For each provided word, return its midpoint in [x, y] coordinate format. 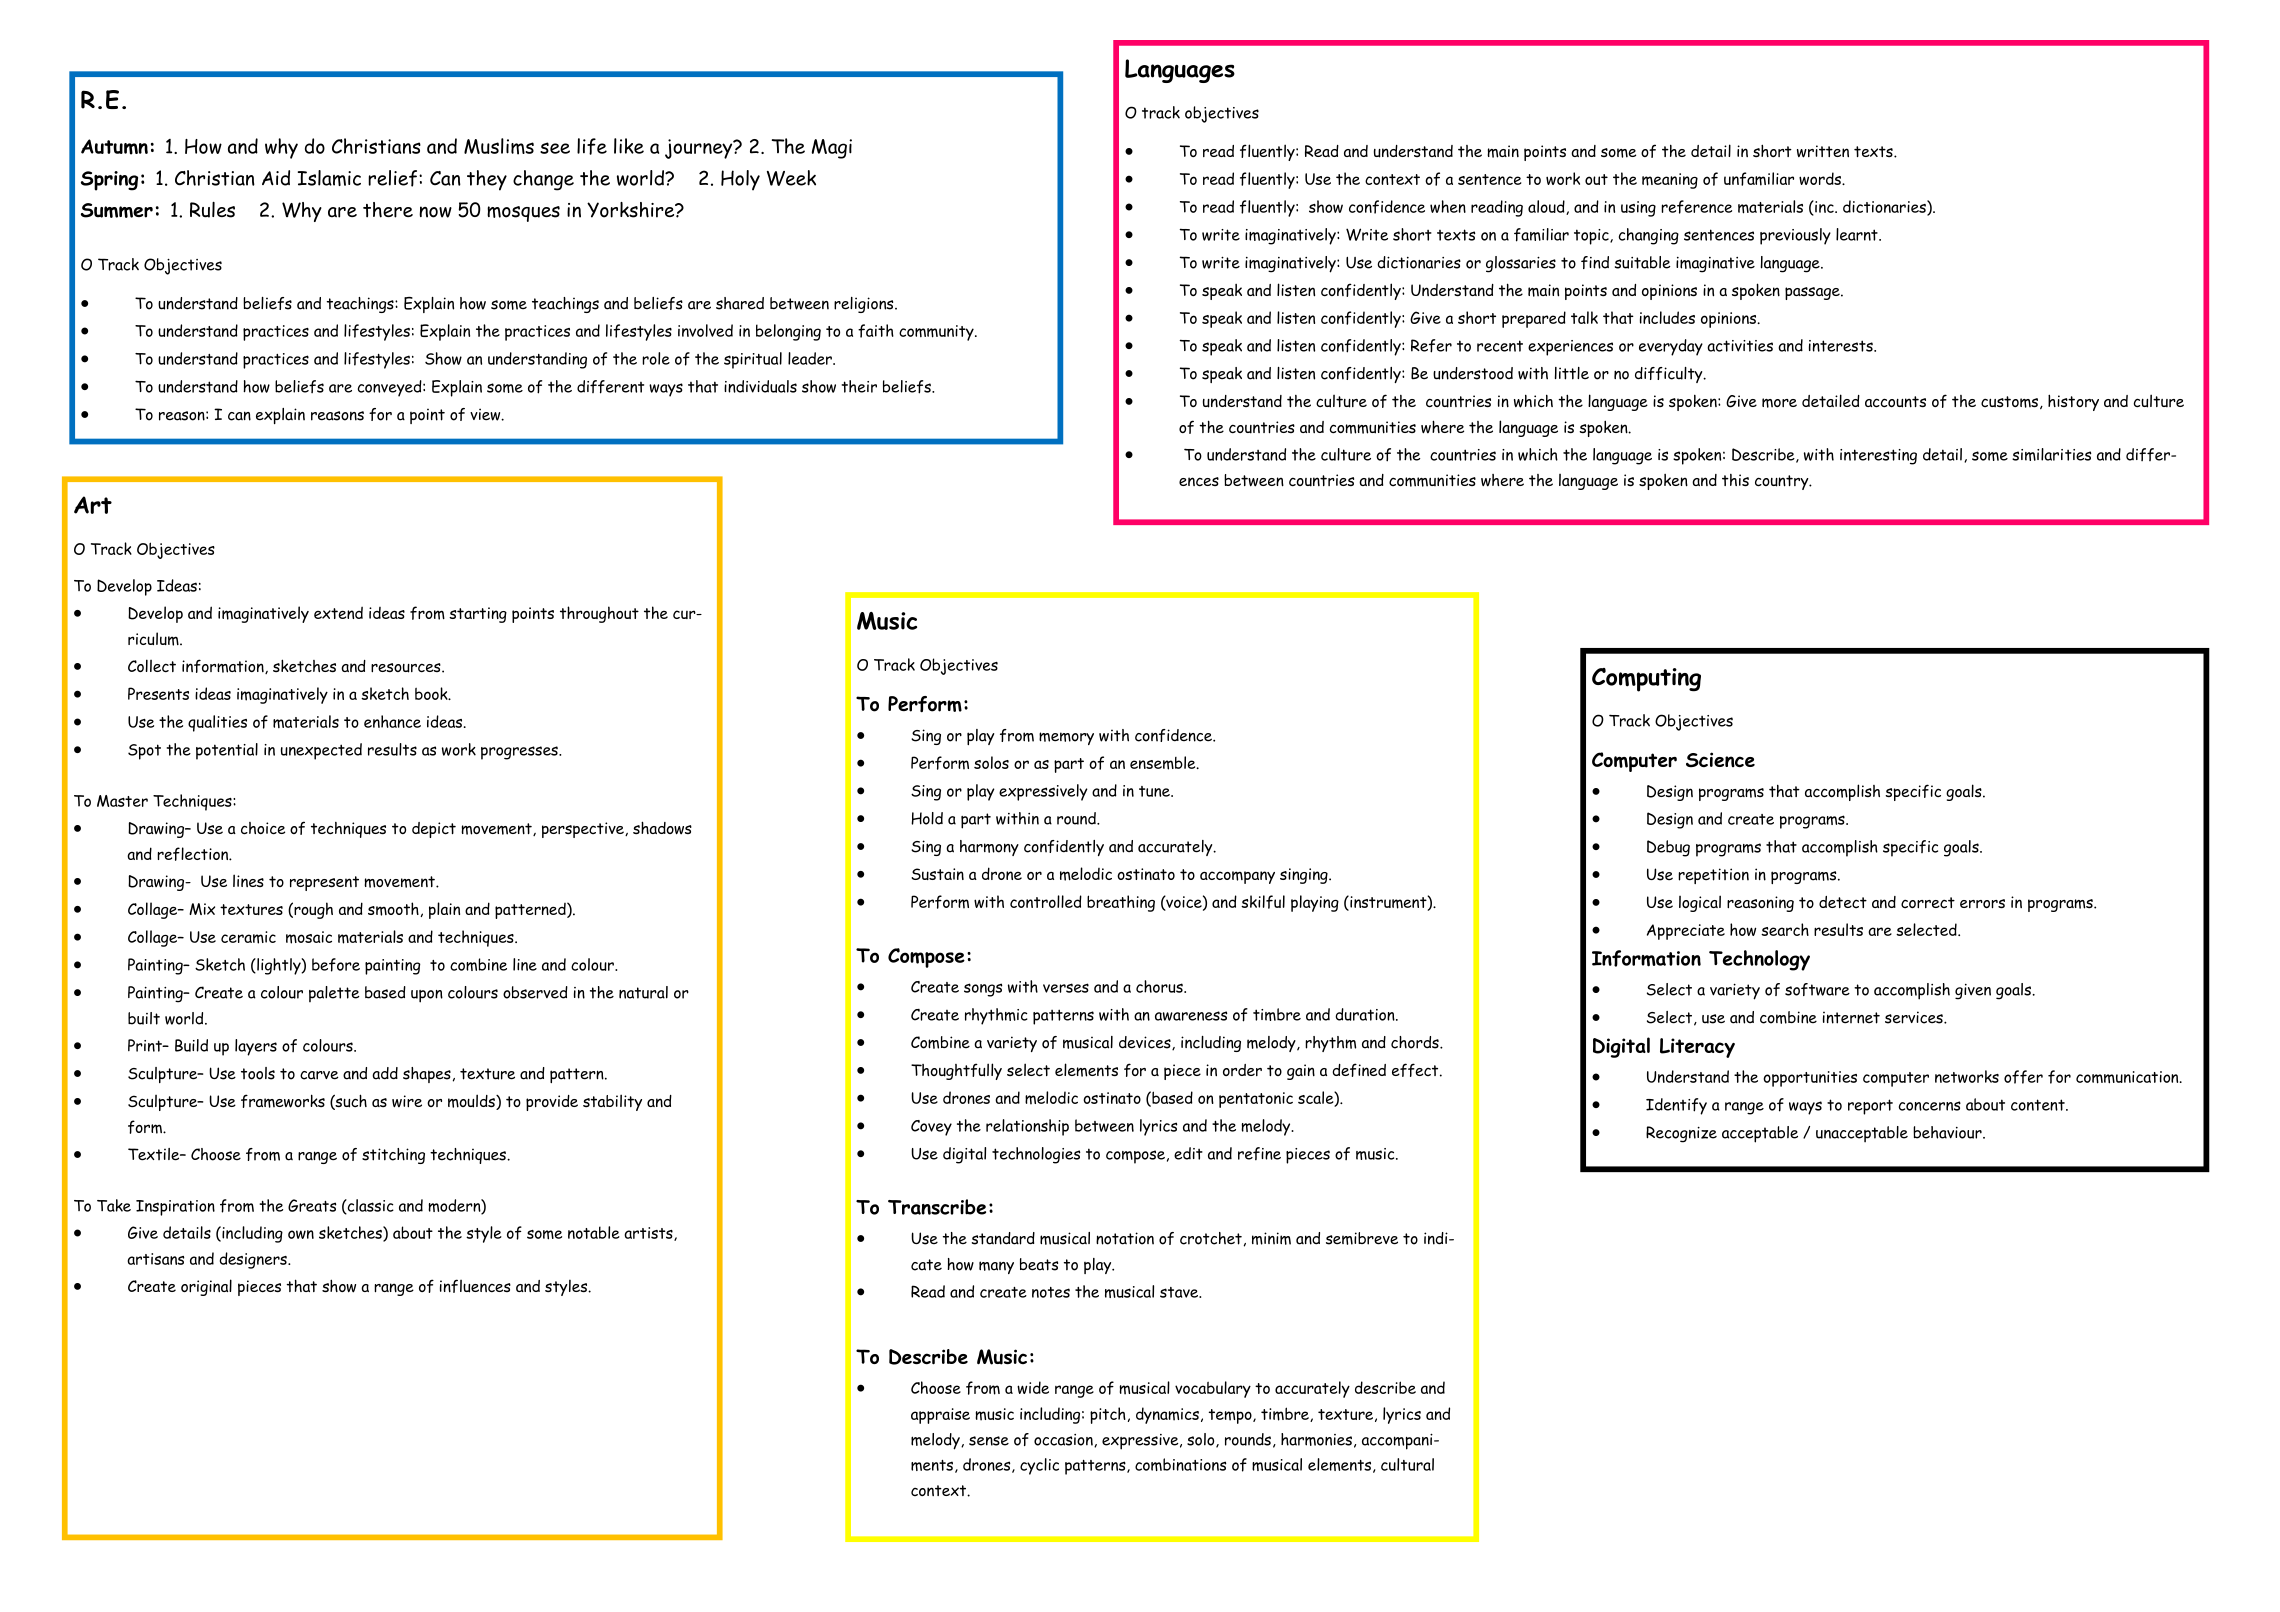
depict [434, 830]
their [859, 386]
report [1870, 1107]
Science [1720, 759]
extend [338, 613]
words [1821, 178]
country [1783, 482]
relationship [1027, 1127]
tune [1155, 791]
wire [407, 1101]
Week [791, 178]
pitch [1108, 1415]
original [206, 1287]
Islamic [329, 178]
